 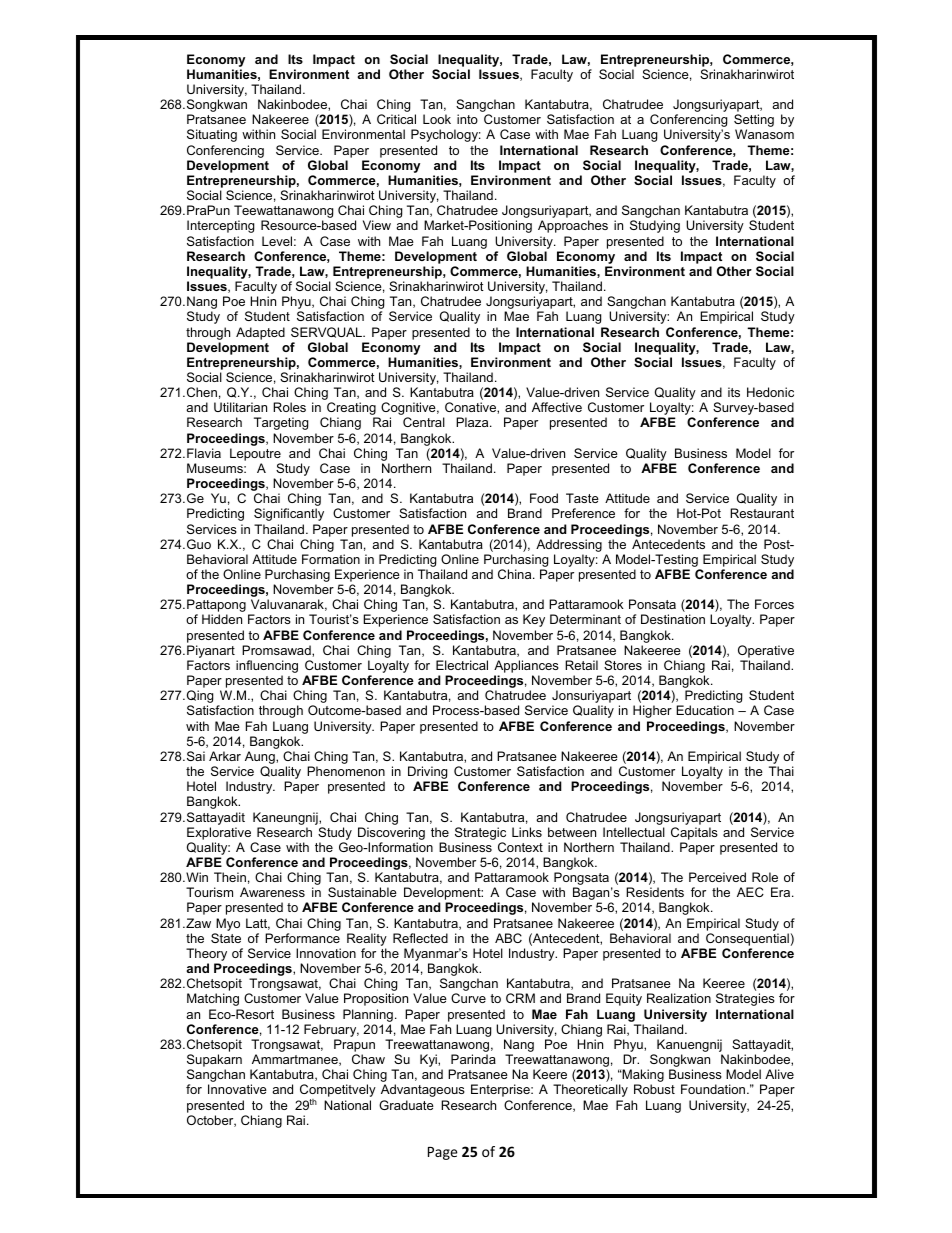 What do you see at coordinates (705, 710) in the document?
I see `Education` at bounding box center [705, 710].
